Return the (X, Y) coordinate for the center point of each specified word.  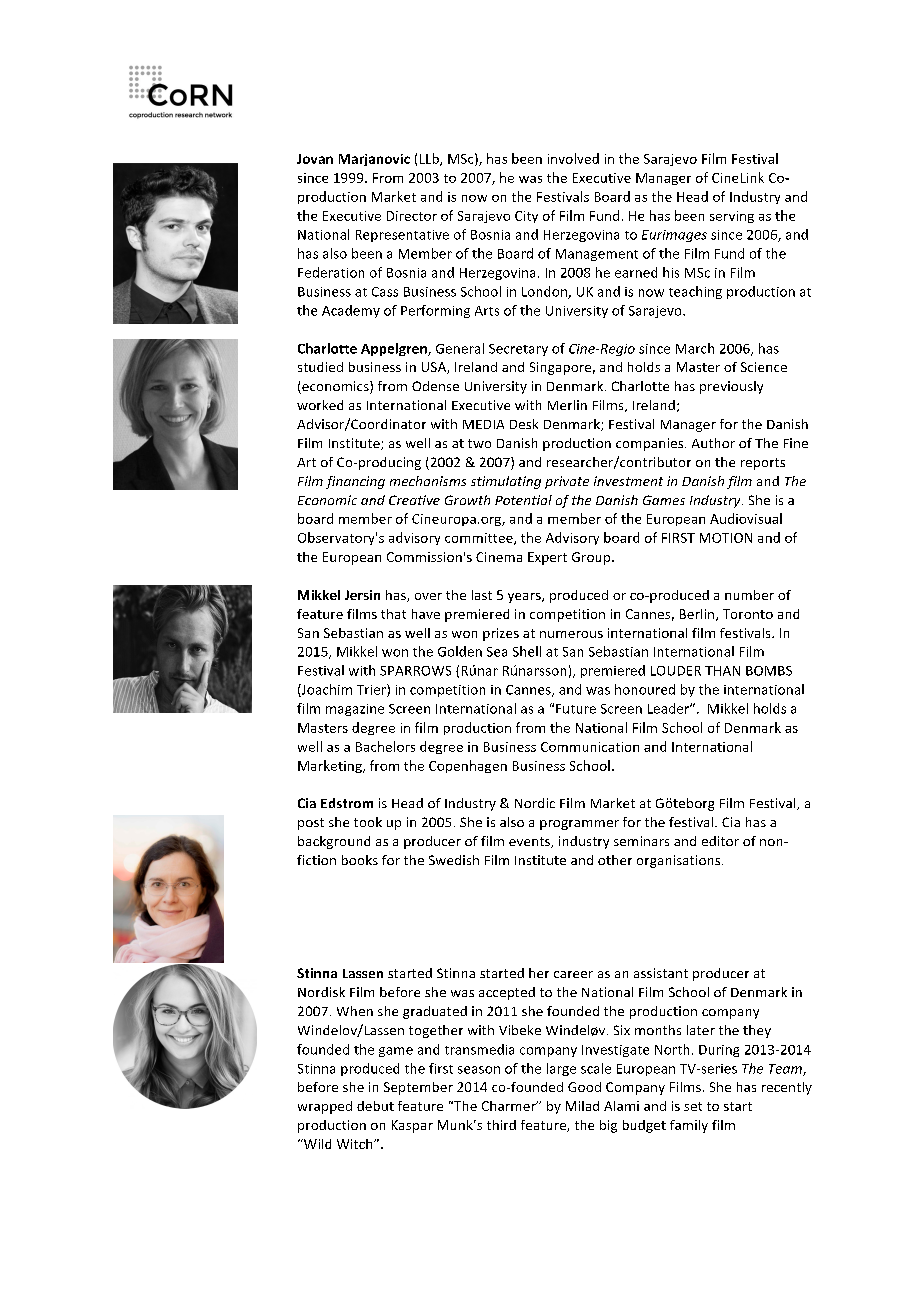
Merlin (567, 405)
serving (732, 217)
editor (720, 841)
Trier (372, 690)
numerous (571, 634)
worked (320, 405)
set (693, 1106)
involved (573, 158)
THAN (722, 671)
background (334, 842)
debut (375, 1106)
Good (584, 1087)
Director (412, 216)
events (530, 842)
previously (731, 387)
